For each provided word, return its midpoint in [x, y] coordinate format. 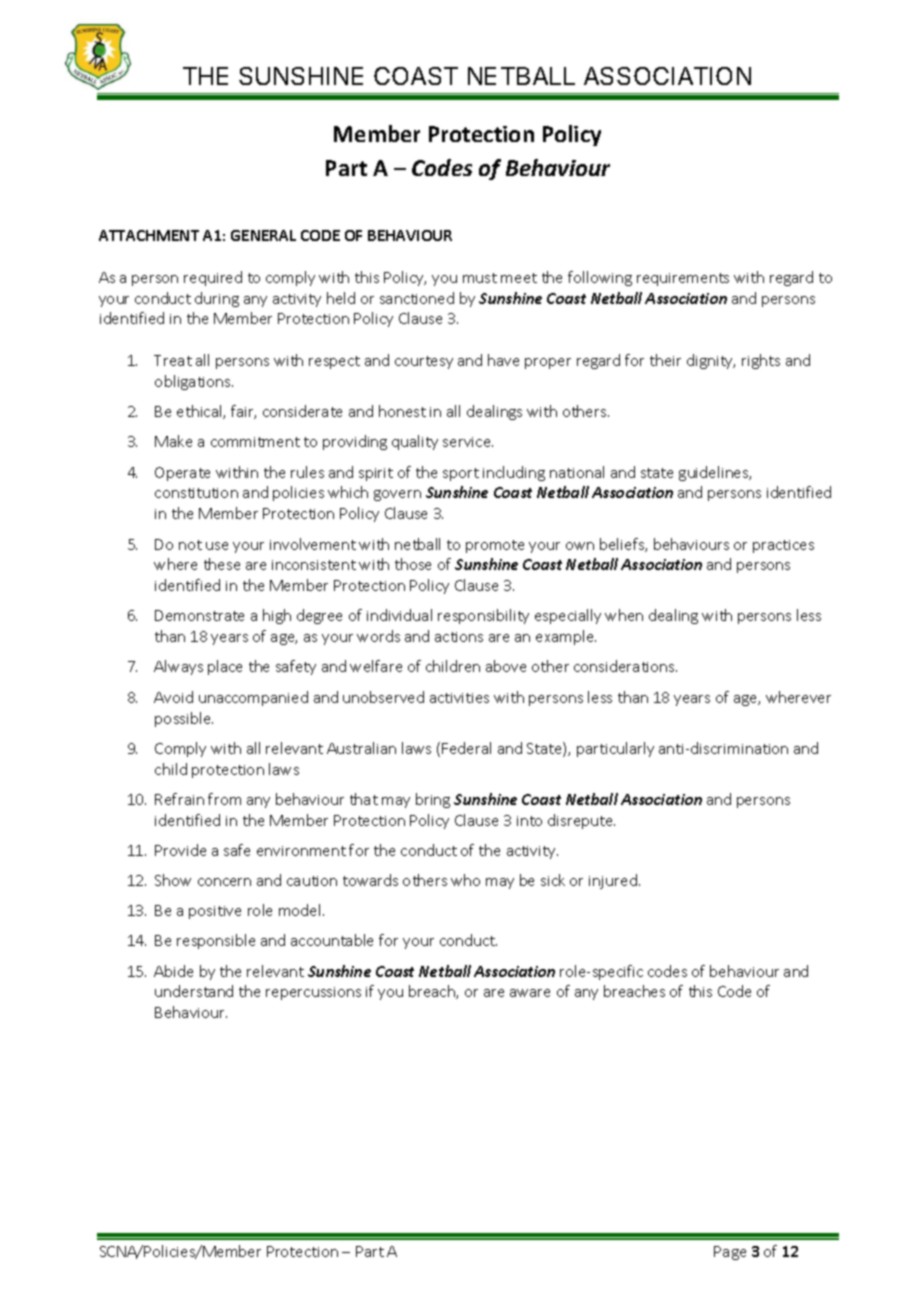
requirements [683, 279]
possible [184, 719]
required [213, 278]
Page [730, 1253]
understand [194, 991]
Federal [466, 748]
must [480, 278]
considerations [625, 666]
